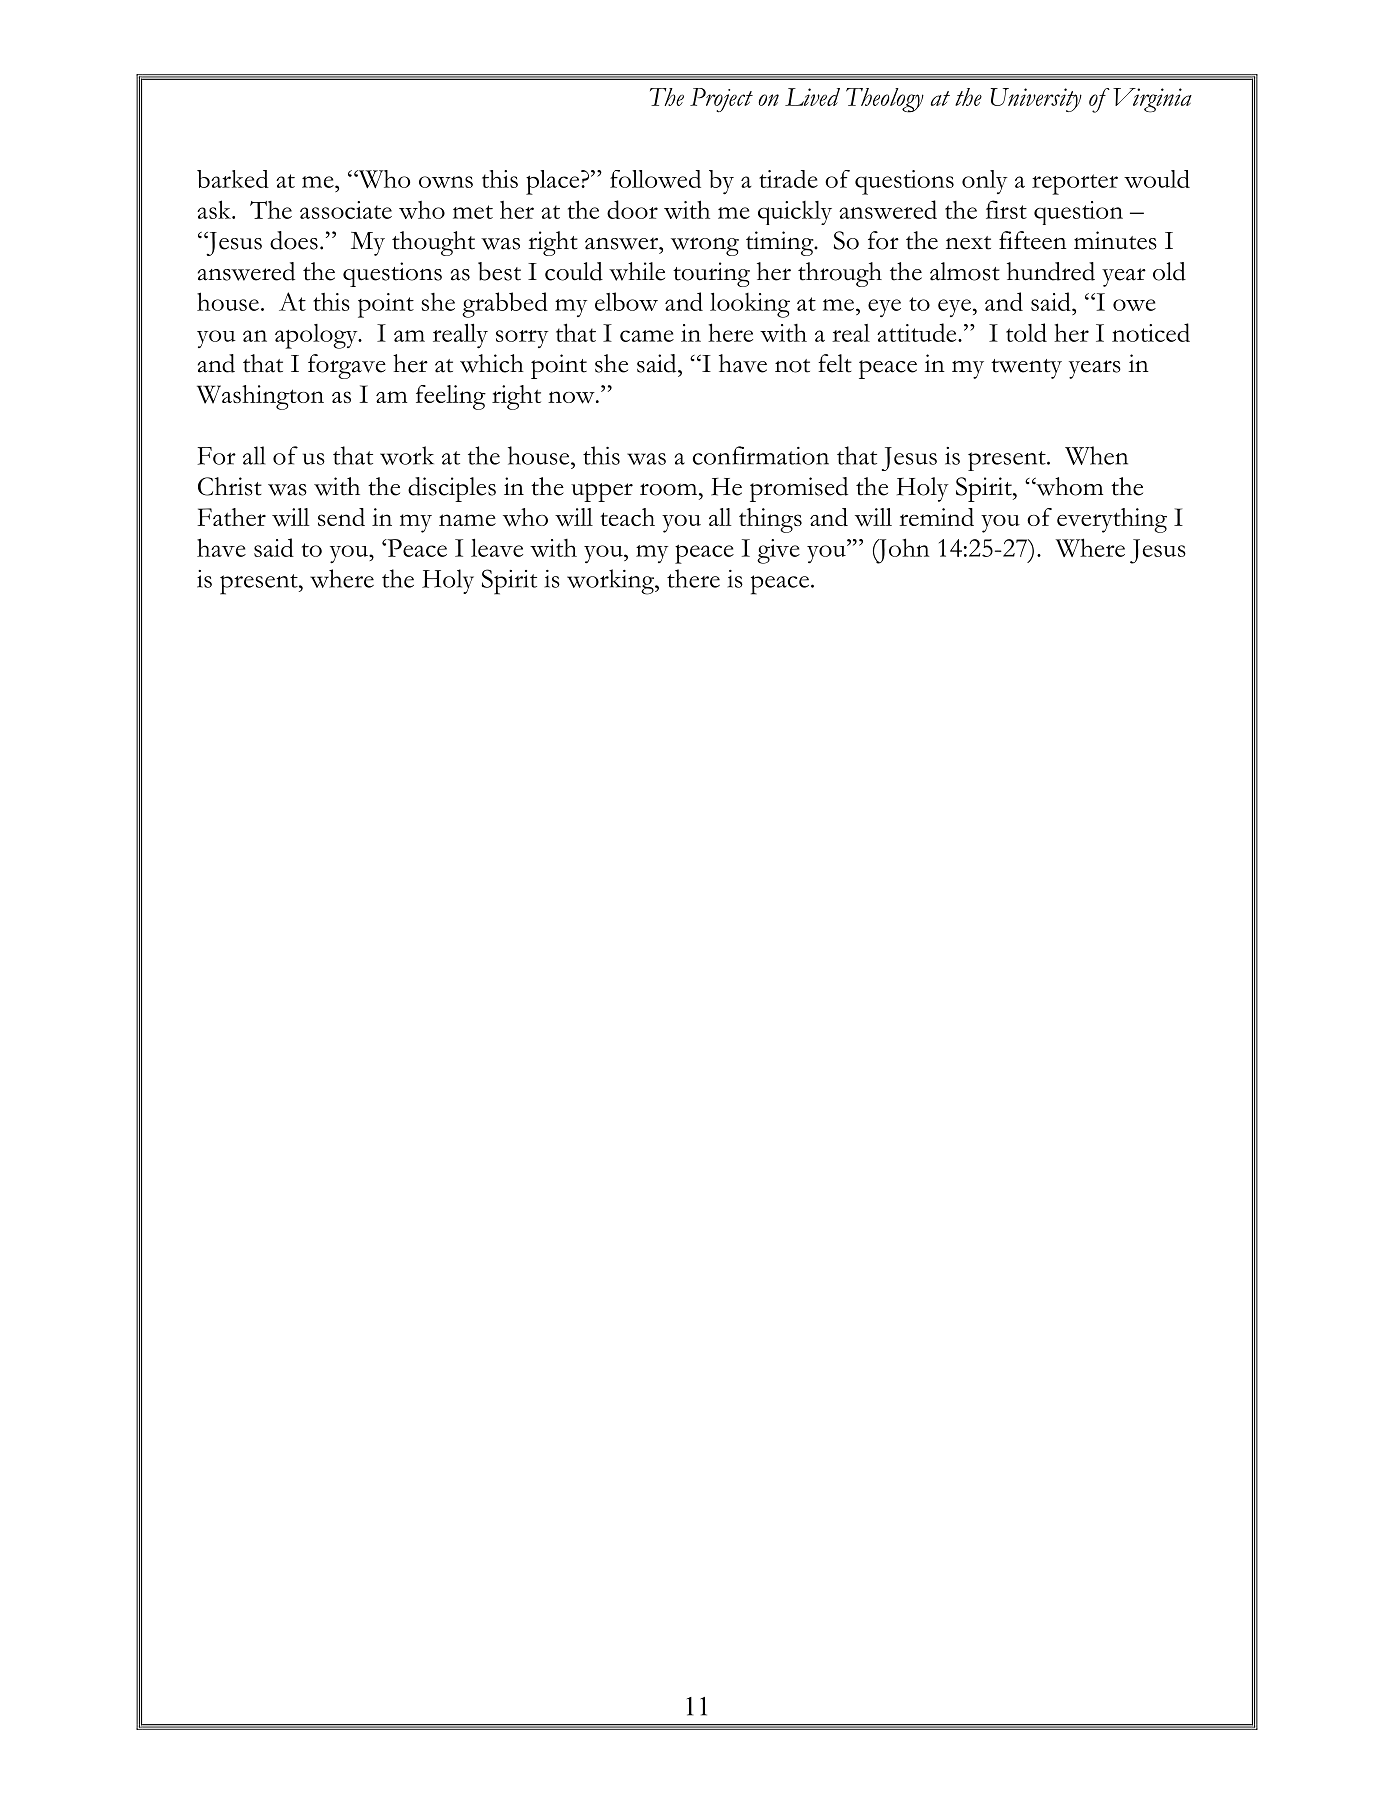  Describe the element at coordinates (1006, 209) in the screenshot. I see `first` at that location.
